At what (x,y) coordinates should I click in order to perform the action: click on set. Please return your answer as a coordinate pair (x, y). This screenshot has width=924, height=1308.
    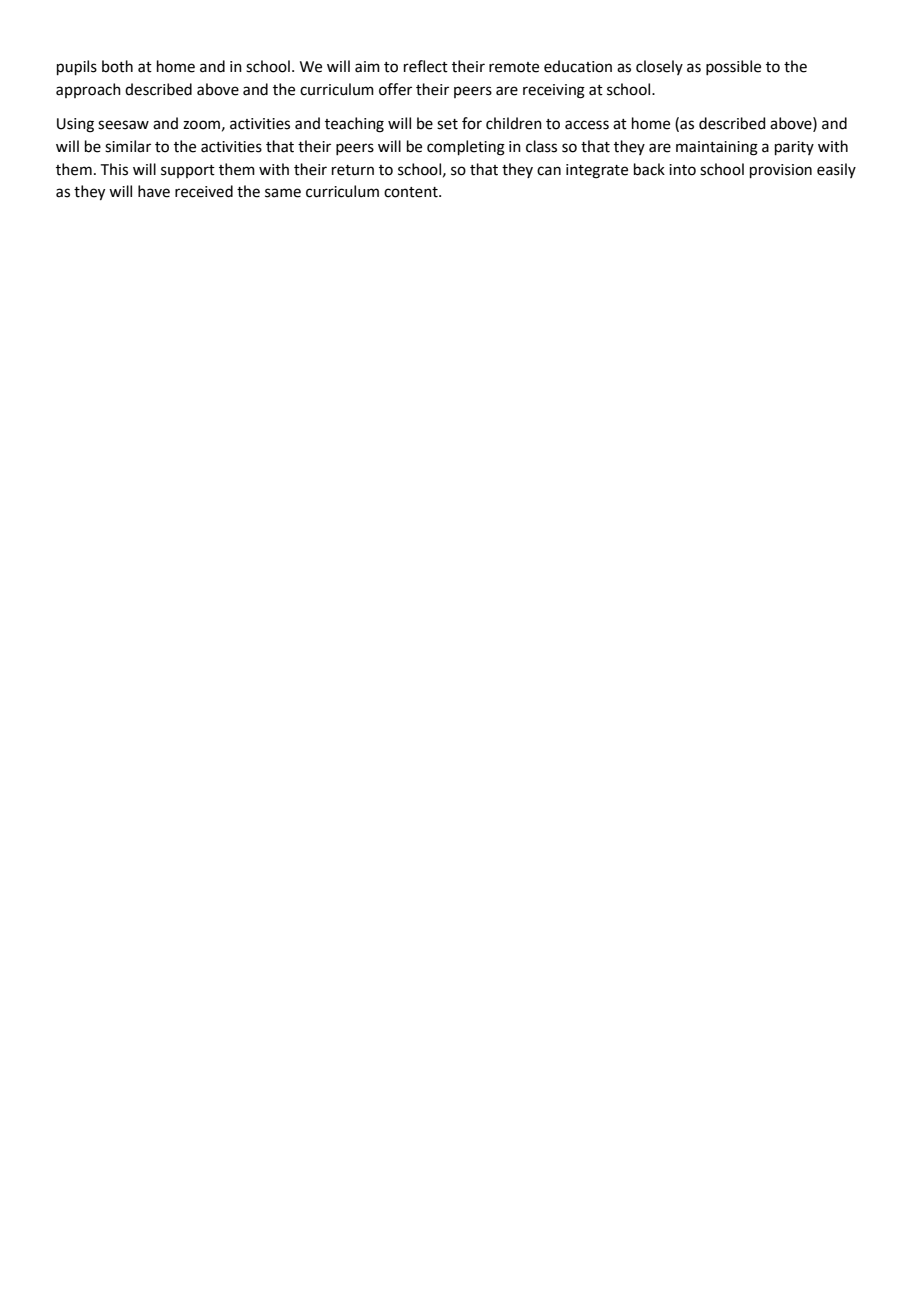
    Looking at the image, I should click on (447, 124).
